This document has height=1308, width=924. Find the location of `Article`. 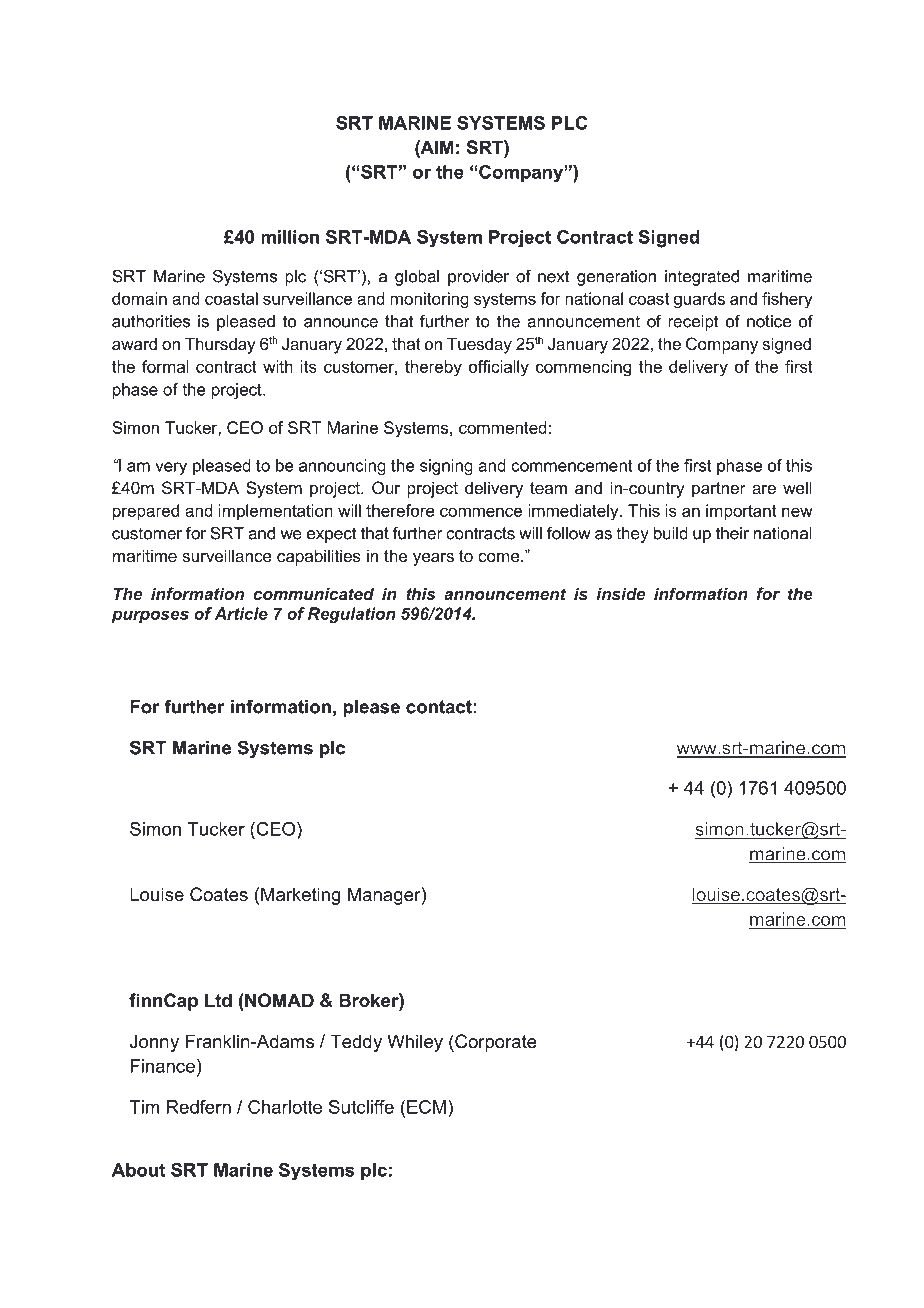

Article is located at coordinates (241, 613).
